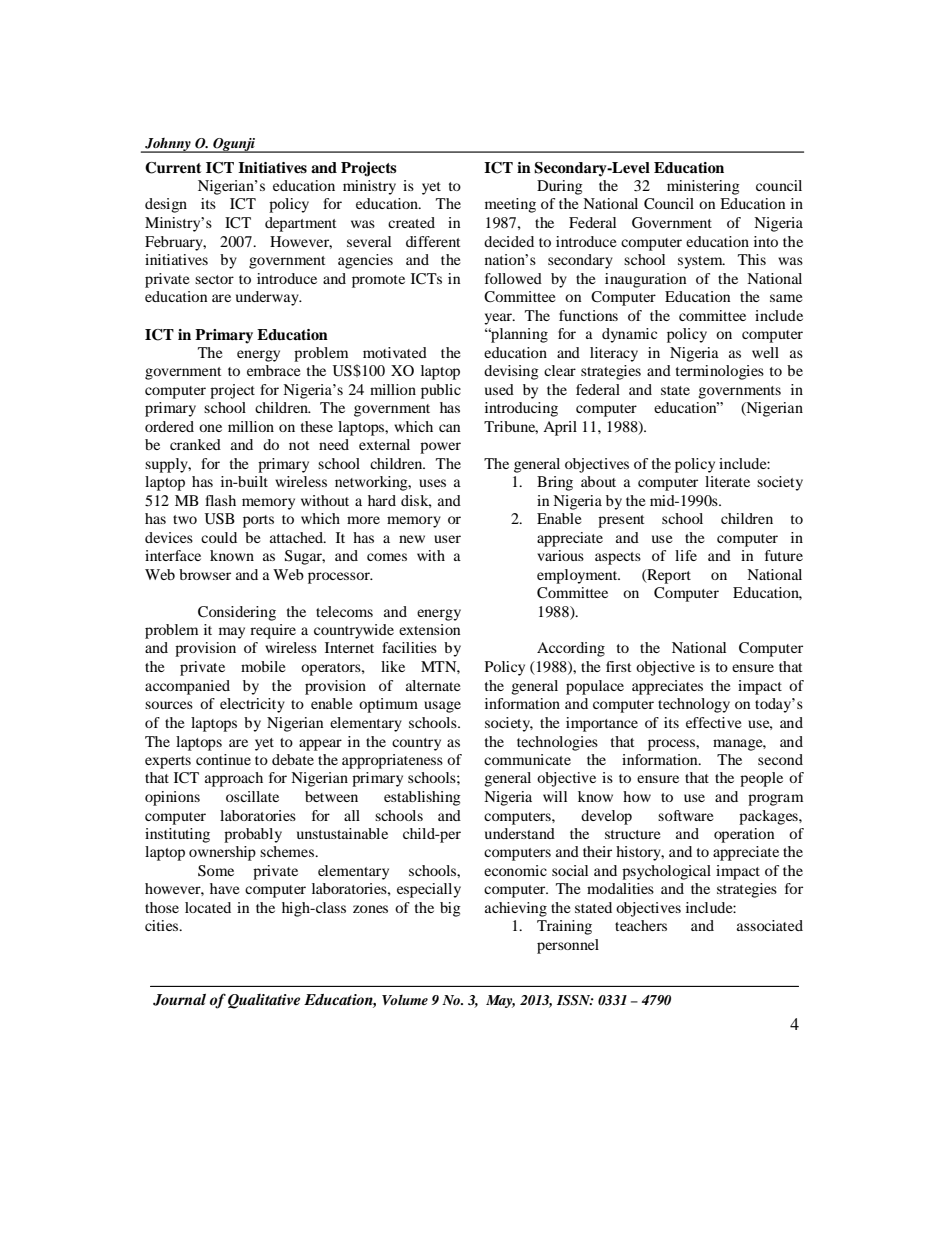 Image resolution: width=952 pixels, height=1233 pixels. Describe the element at coordinates (449, 428) in the screenshot. I see `can` at that location.
